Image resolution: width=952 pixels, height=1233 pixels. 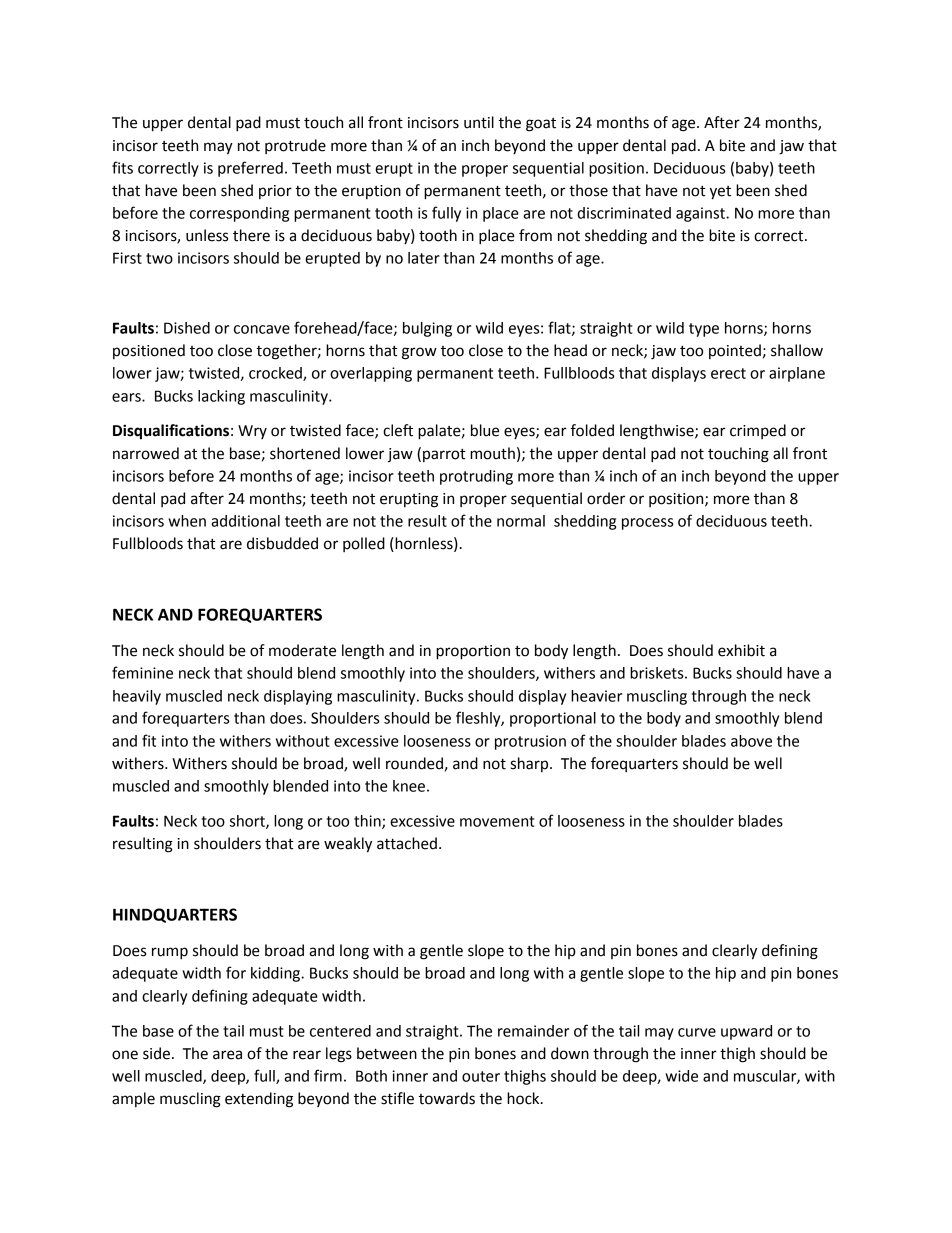 I want to click on feminine, so click(x=142, y=672).
